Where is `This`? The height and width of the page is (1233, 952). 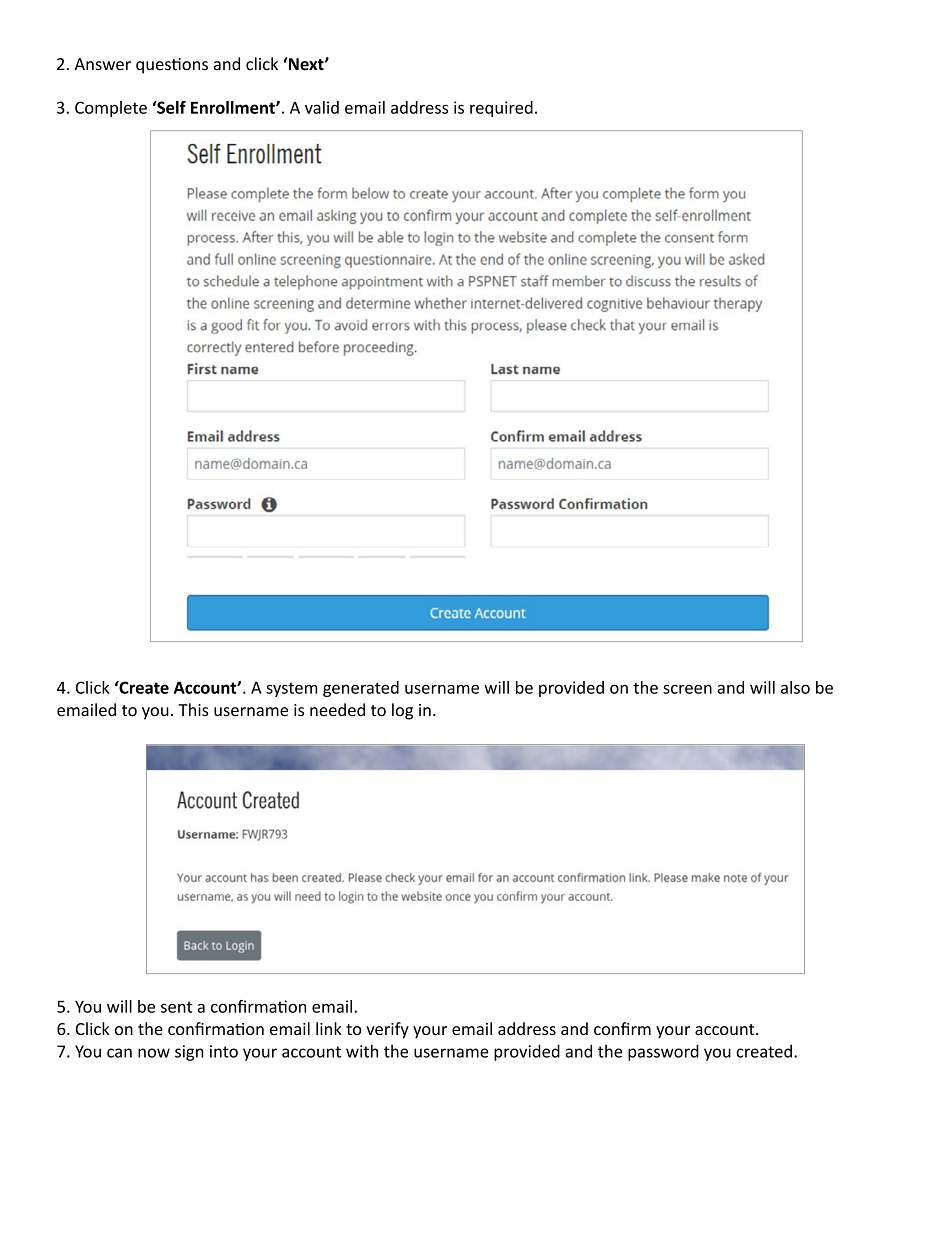
This is located at coordinates (193, 710).
